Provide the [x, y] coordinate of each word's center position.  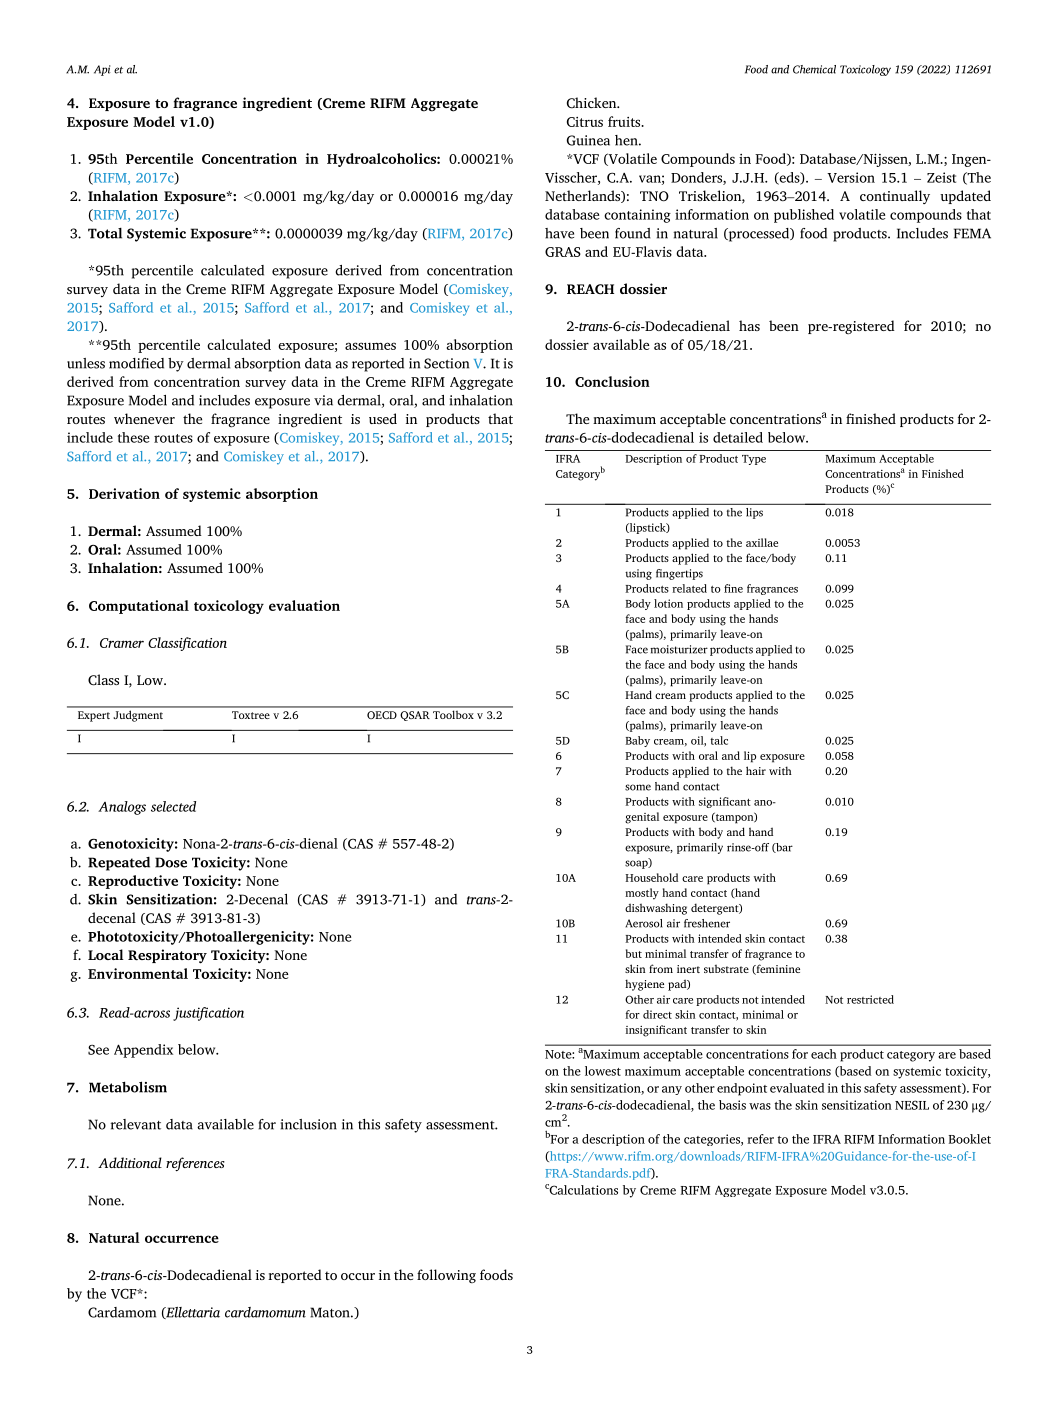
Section [446, 363]
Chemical [814, 69]
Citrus [585, 122]
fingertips [679, 574]
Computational [139, 607]
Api [102, 70]
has [749, 325]
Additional [130, 1162]
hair [756, 770]
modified [136, 363]
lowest [603, 1071]
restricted [870, 999]
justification [208, 1014]
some [638, 787]
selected [173, 806]
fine [733, 588]
